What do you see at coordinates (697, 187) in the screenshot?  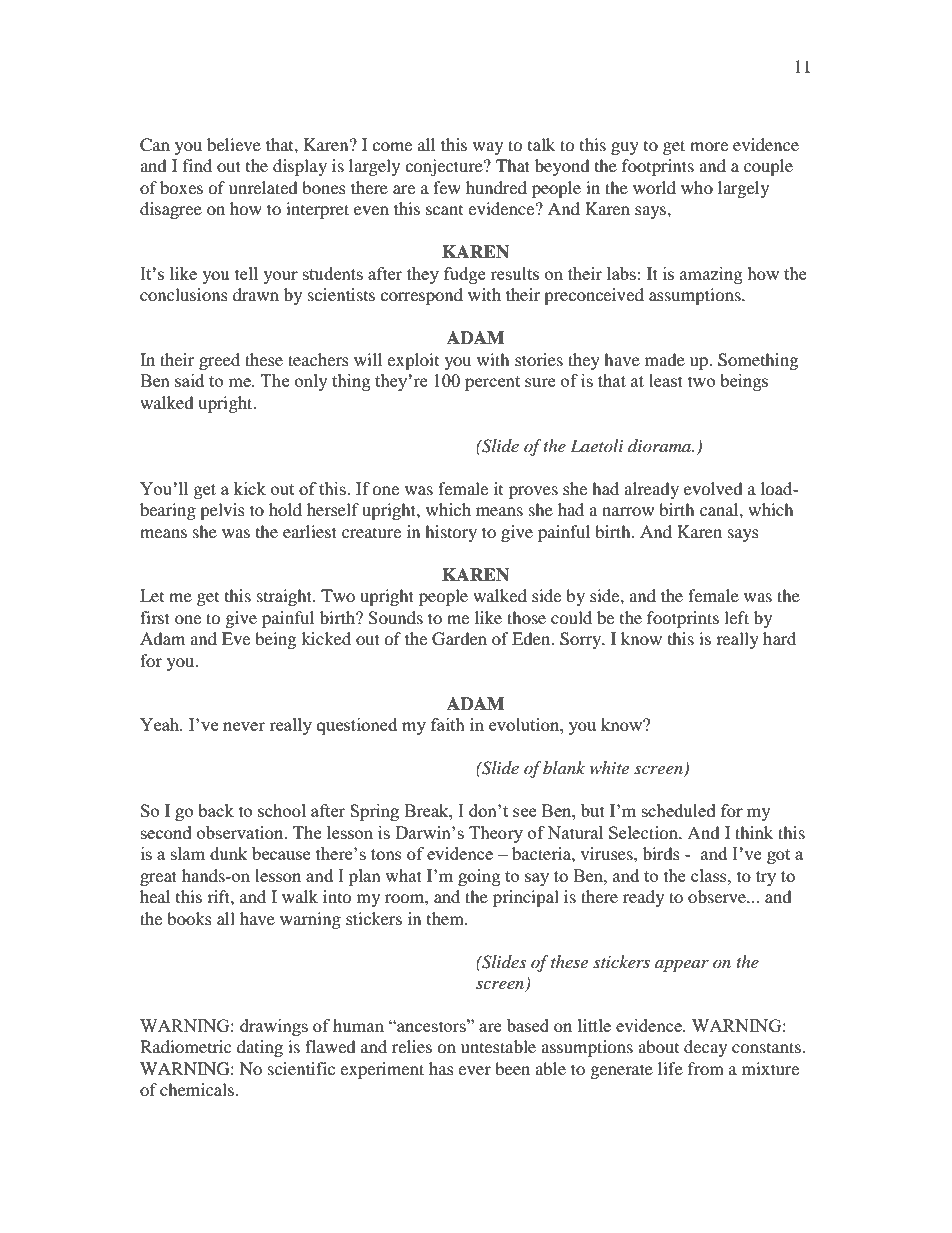 I see `who` at bounding box center [697, 187].
